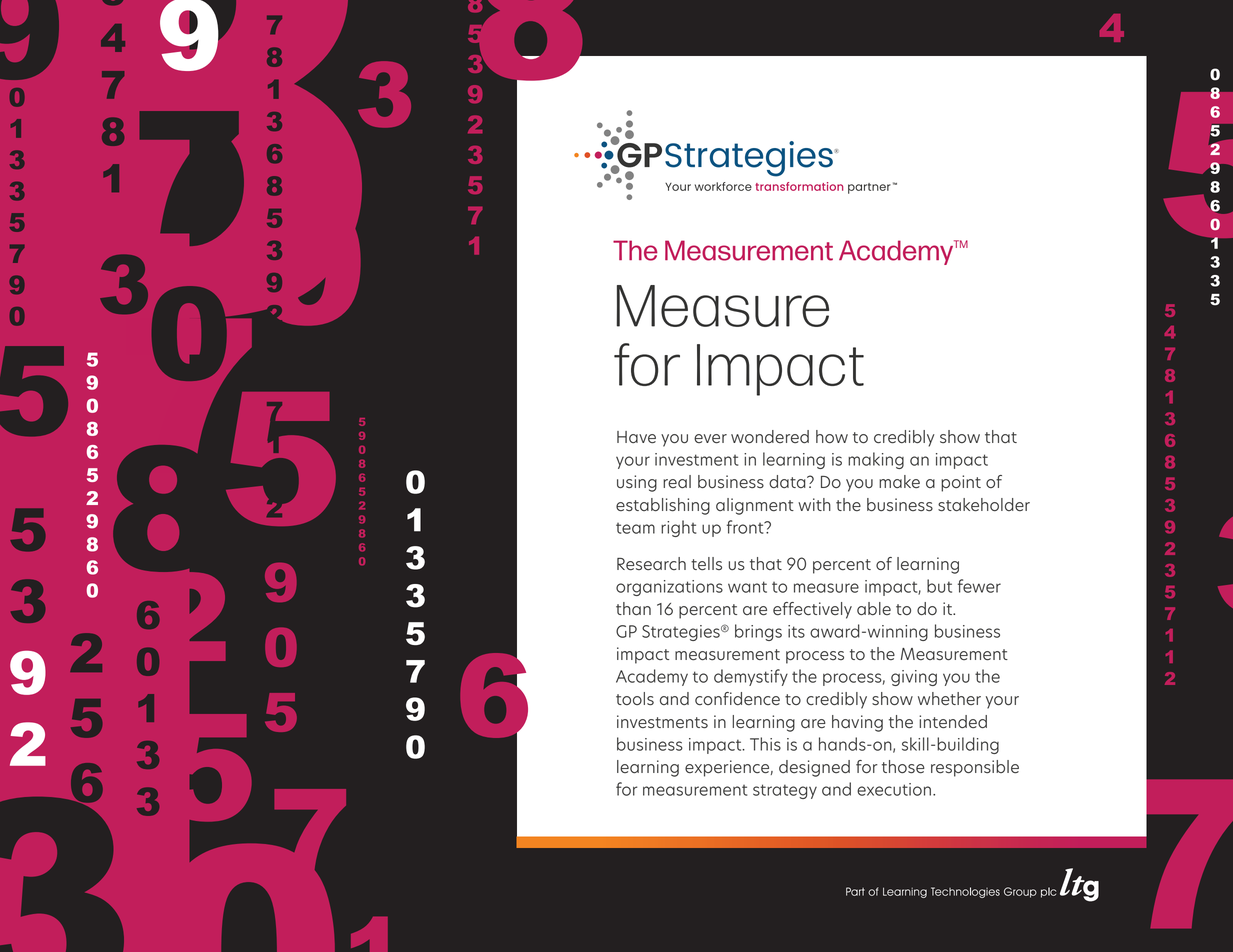  What do you see at coordinates (770, 436) in the image?
I see `wondered` at bounding box center [770, 436].
